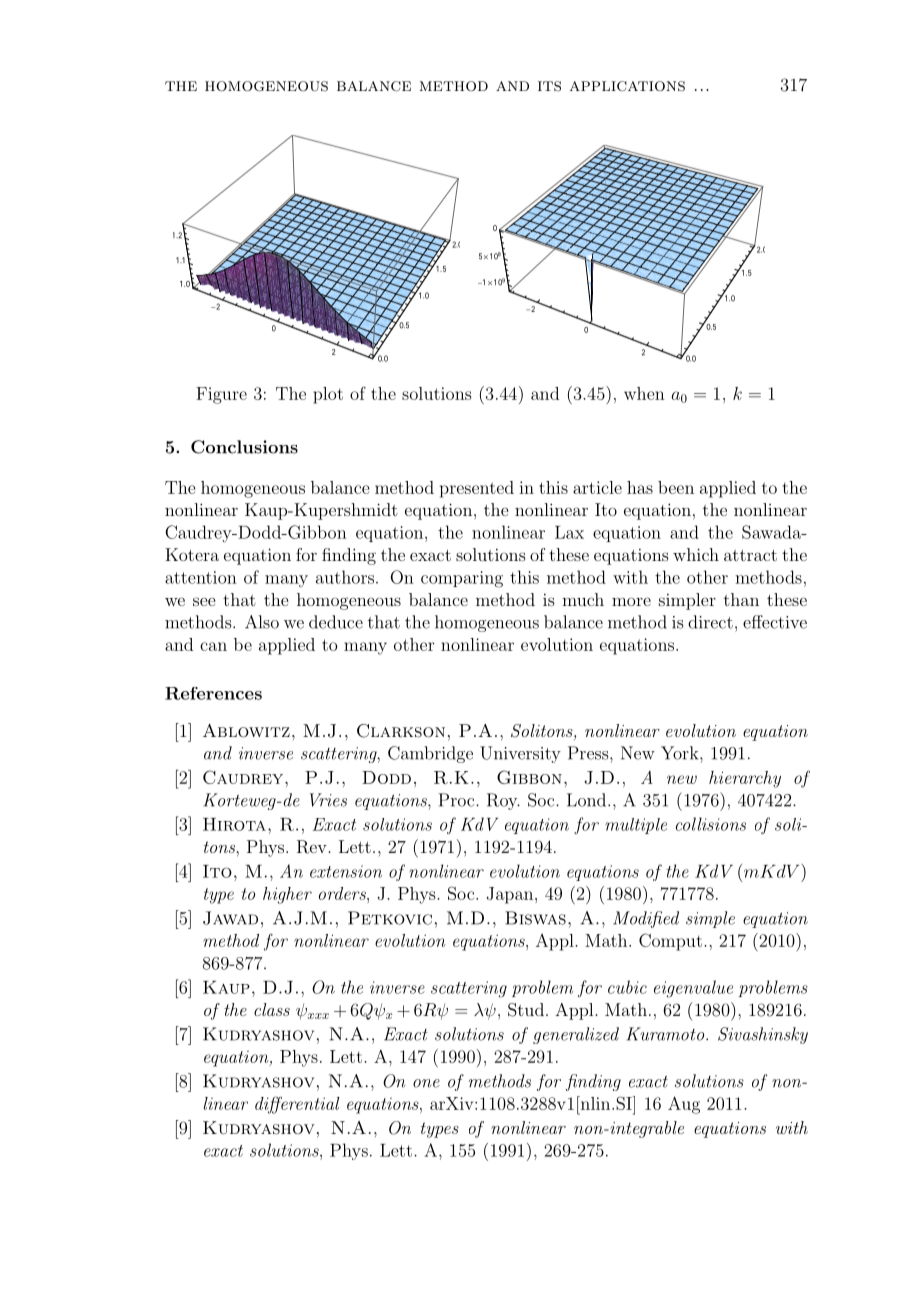  What do you see at coordinates (676, 487) in the image?
I see `been` at bounding box center [676, 487].
